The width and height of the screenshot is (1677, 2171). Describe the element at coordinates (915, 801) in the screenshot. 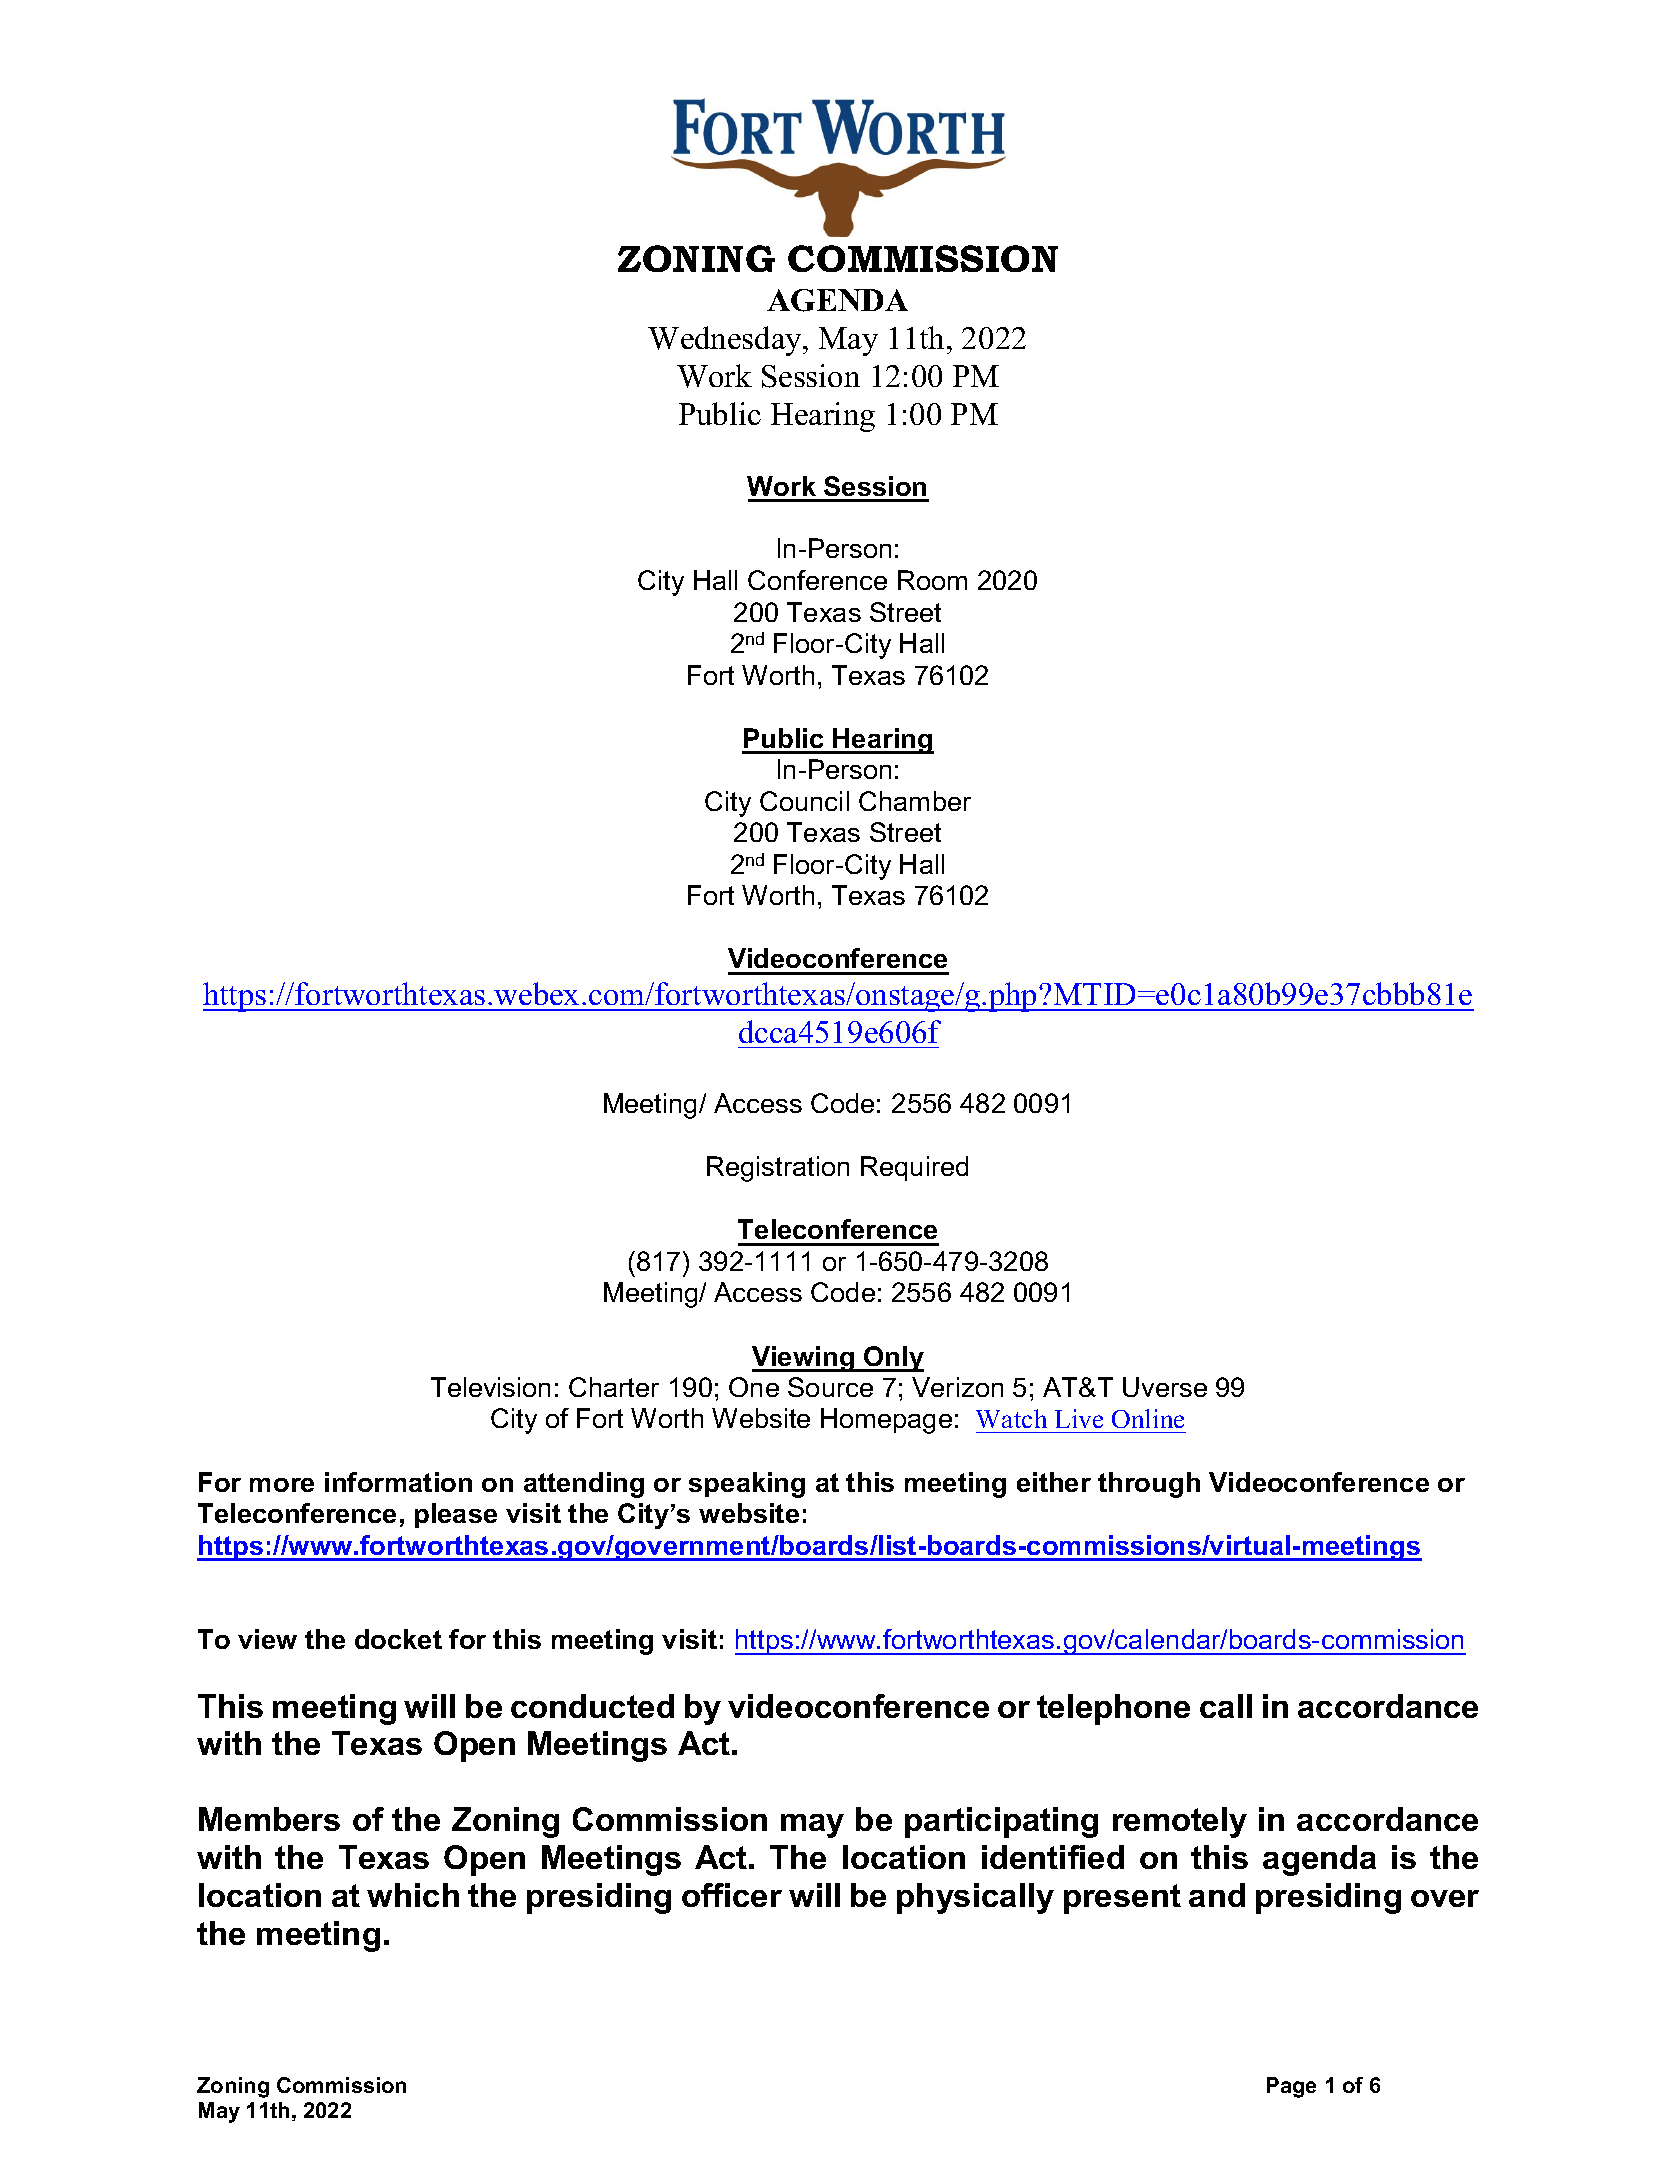

I see `Chamber` at that location.
